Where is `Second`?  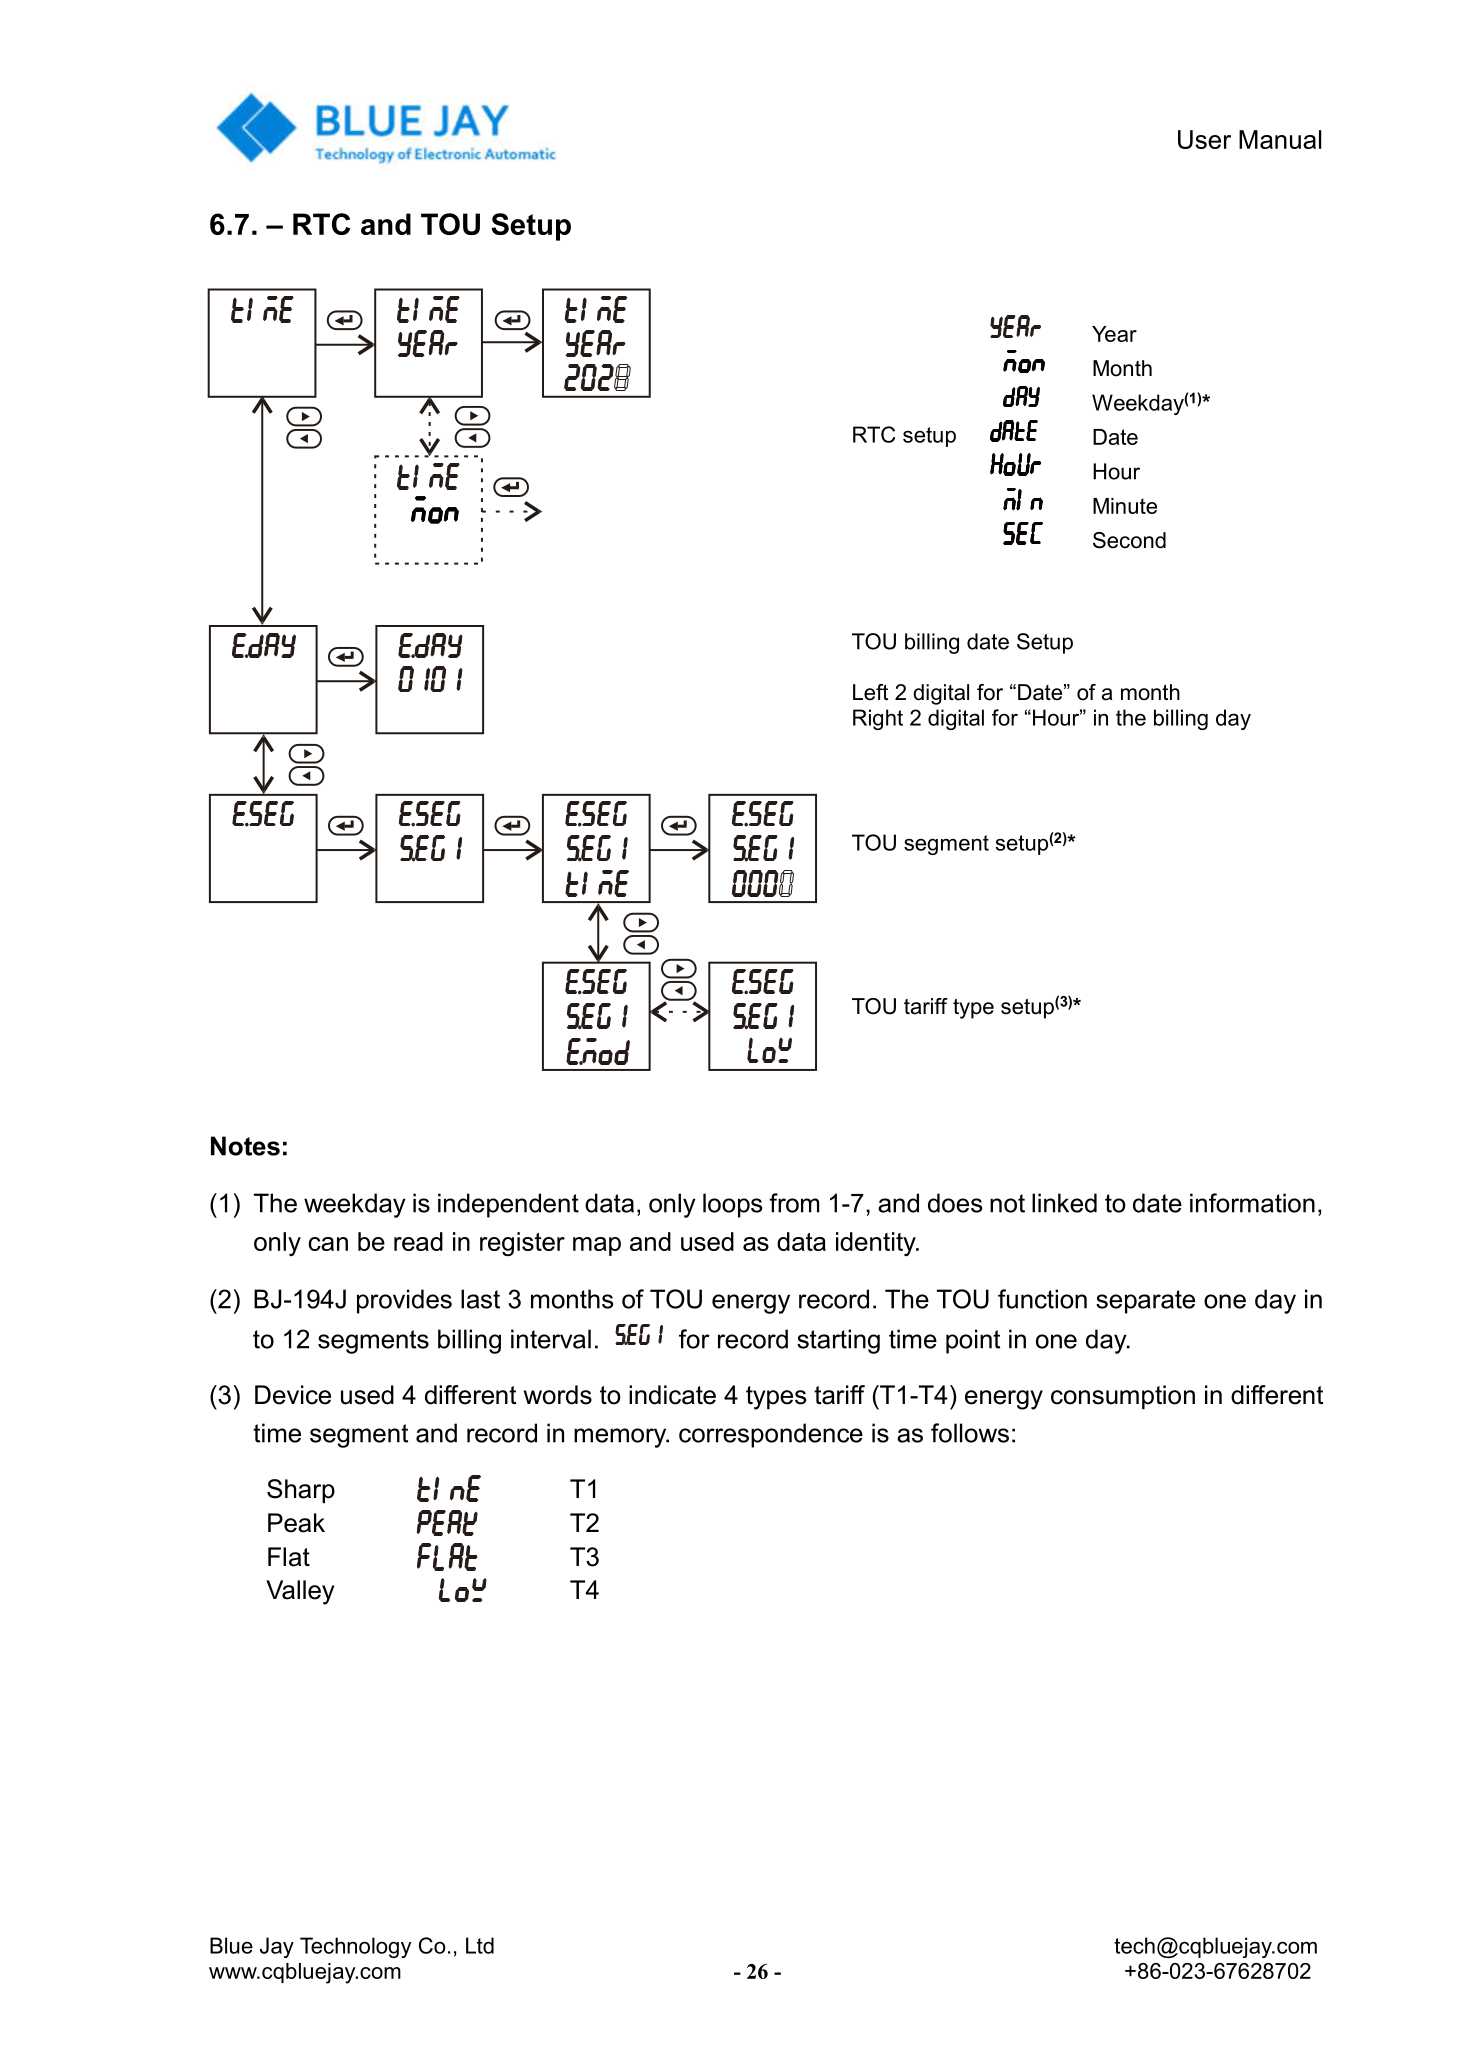
Second is located at coordinates (1129, 540).
